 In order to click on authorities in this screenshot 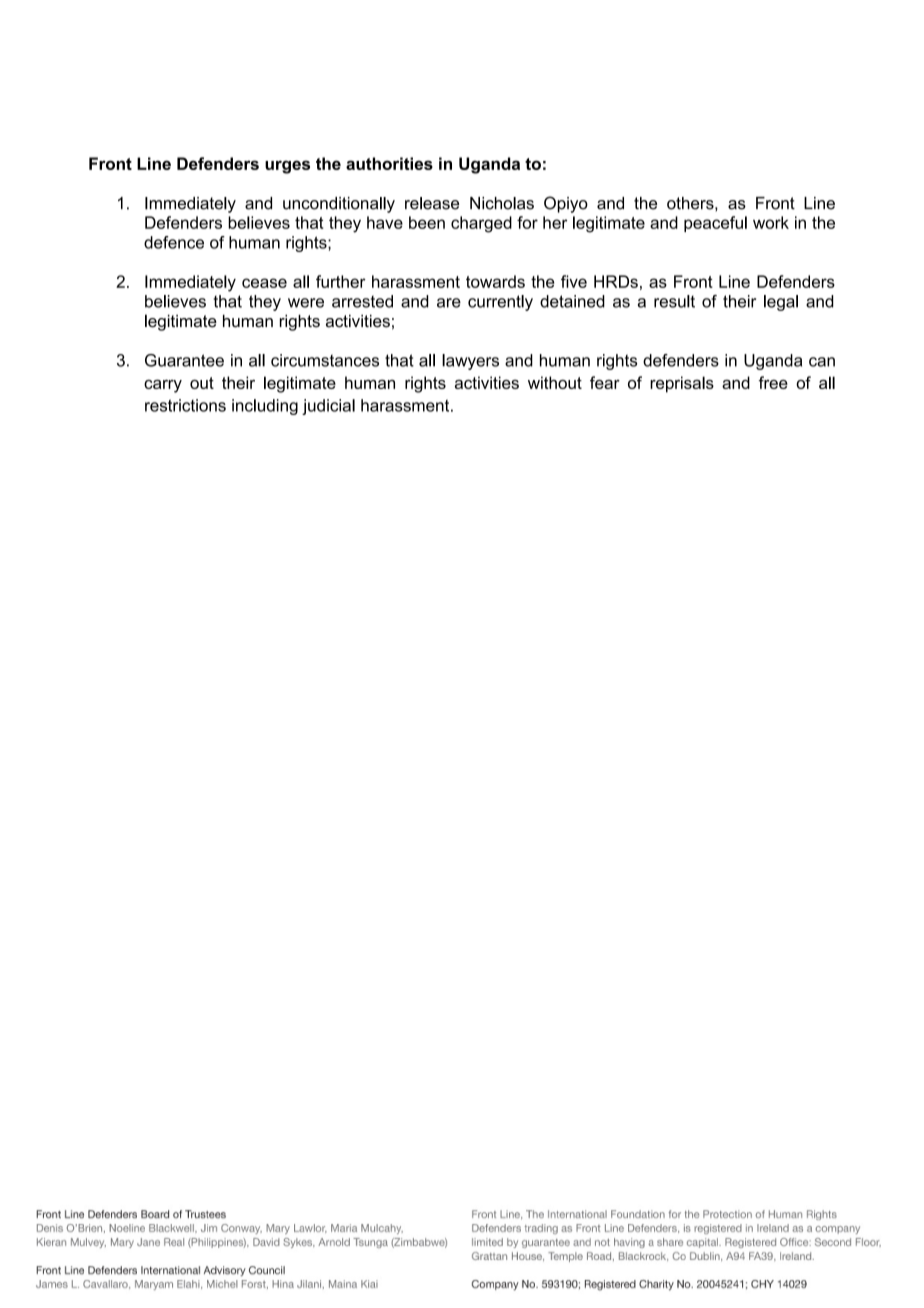, I will do `click(389, 163)`.
